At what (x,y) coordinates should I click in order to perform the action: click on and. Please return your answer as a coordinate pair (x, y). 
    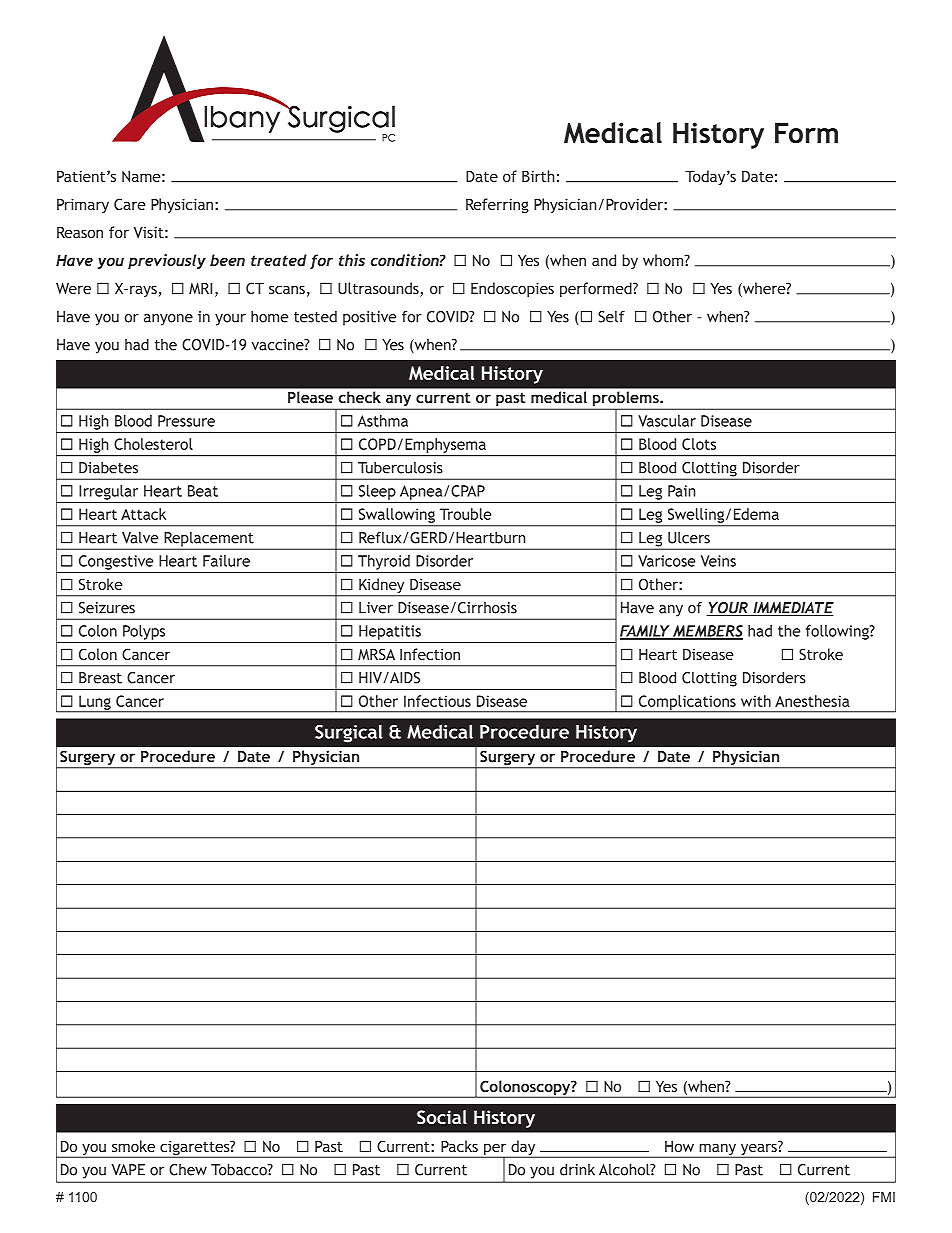
    Looking at the image, I should click on (604, 260).
